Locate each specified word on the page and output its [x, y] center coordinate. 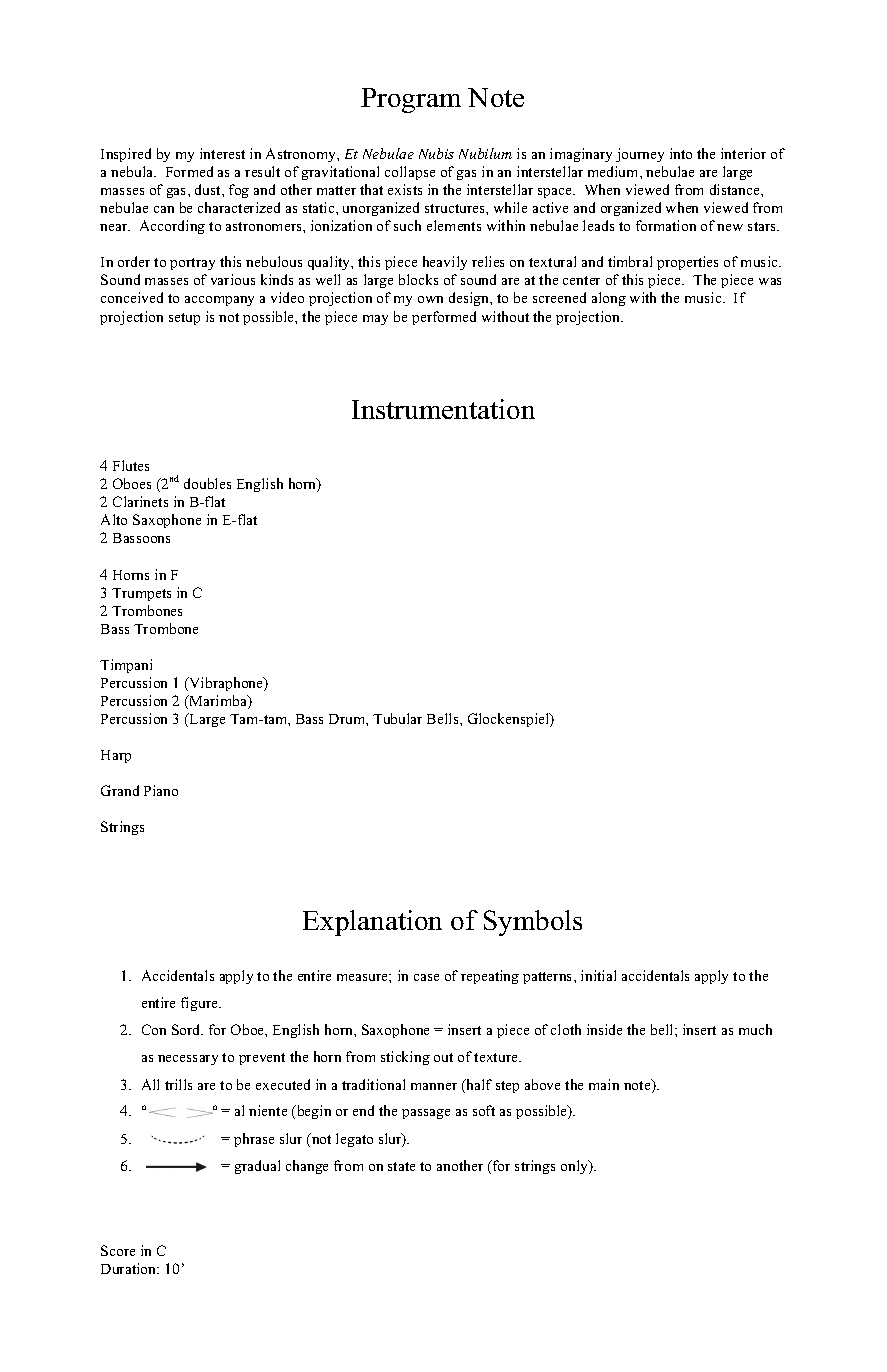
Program [411, 100]
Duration [130, 1268]
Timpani [126, 666]
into [681, 153]
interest [222, 153]
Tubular [397, 718]
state [401, 1166]
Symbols [533, 923]
